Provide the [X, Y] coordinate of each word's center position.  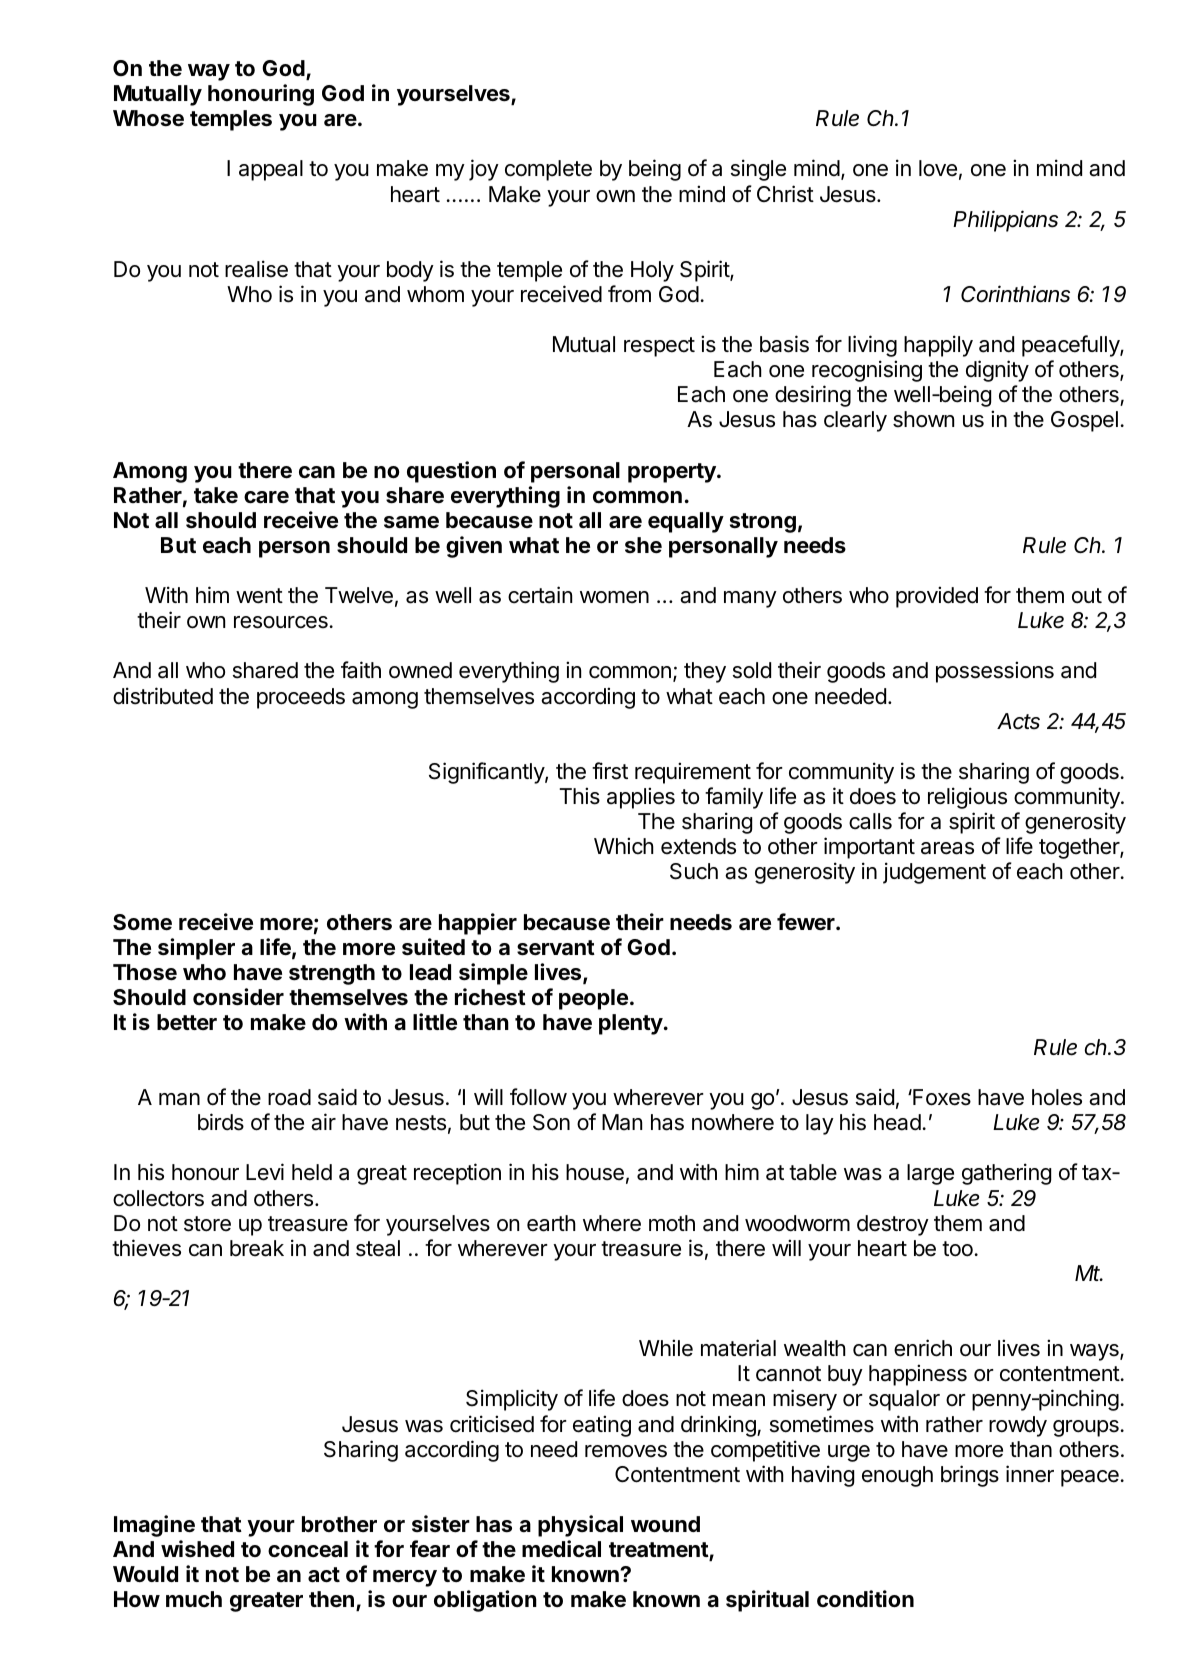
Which [624, 846]
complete [548, 170]
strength [332, 974]
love [938, 168]
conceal [308, 1549]
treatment [659, 1551]
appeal [271, 170]
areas [947, 848]
